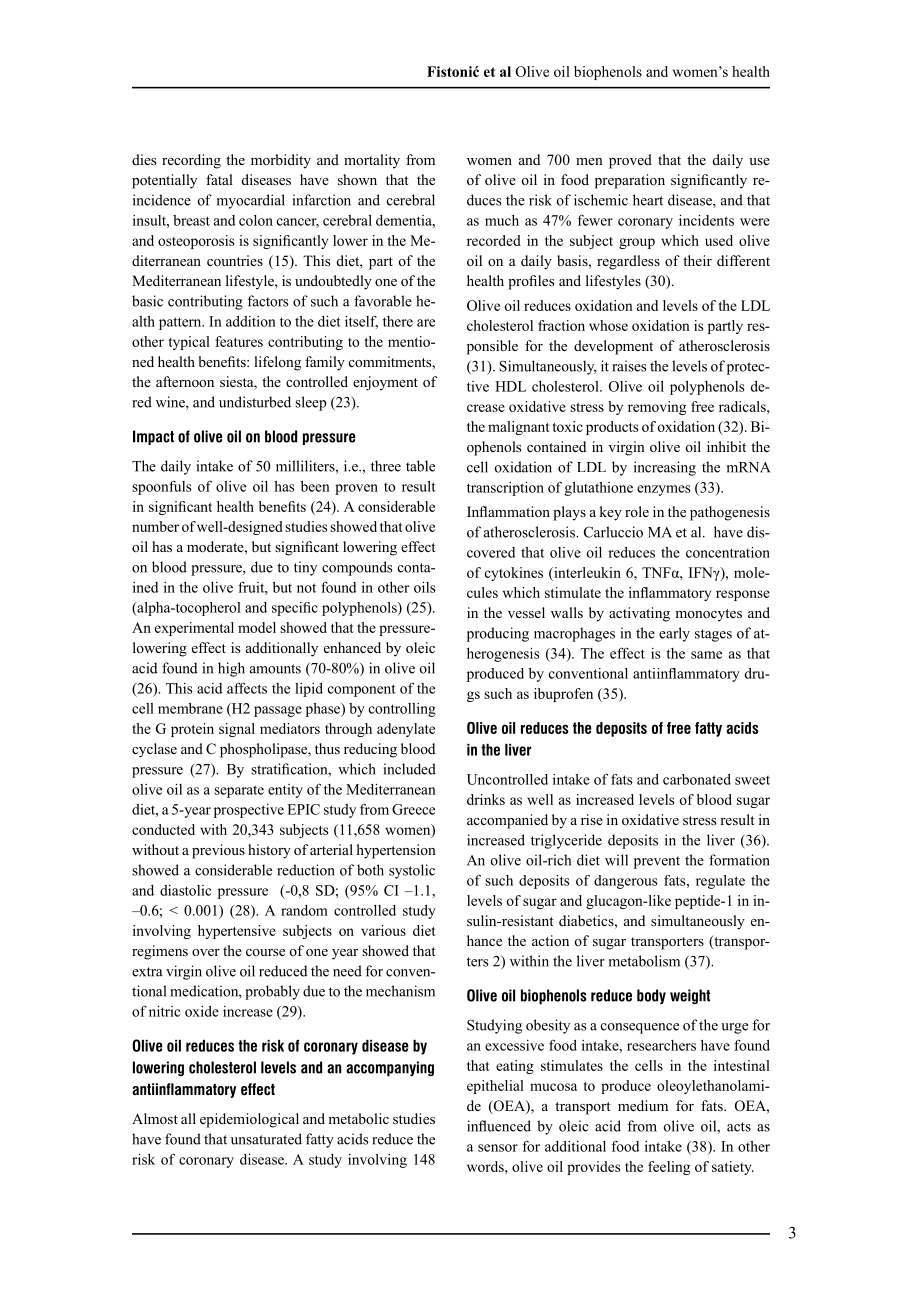 Image resolution: width=924 pixels, height=1308 pixels. I want to click on carbonated, so click(697, 779).
